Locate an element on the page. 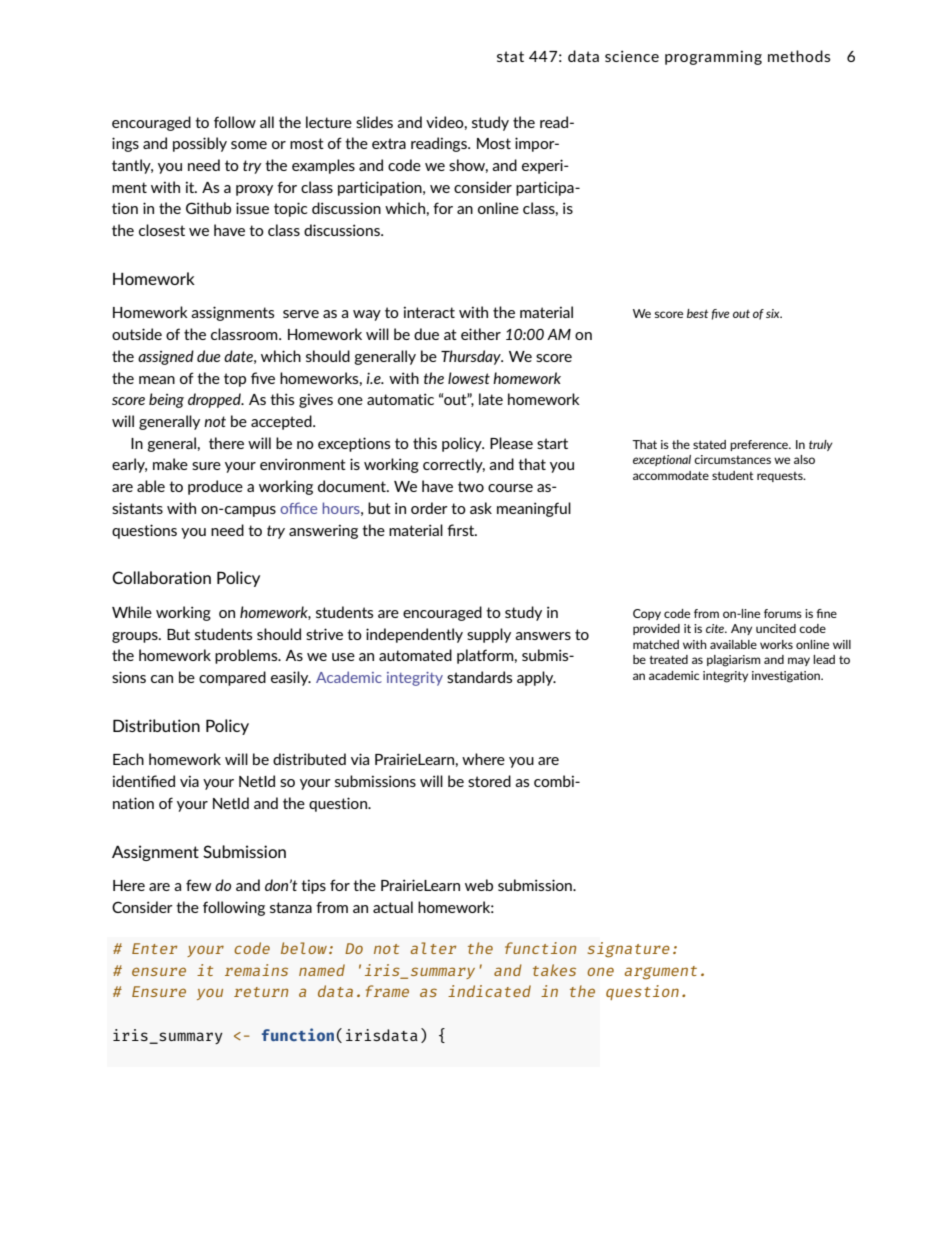 The image size is (952, 1233). indicated is located at coordinates (489, 991).
